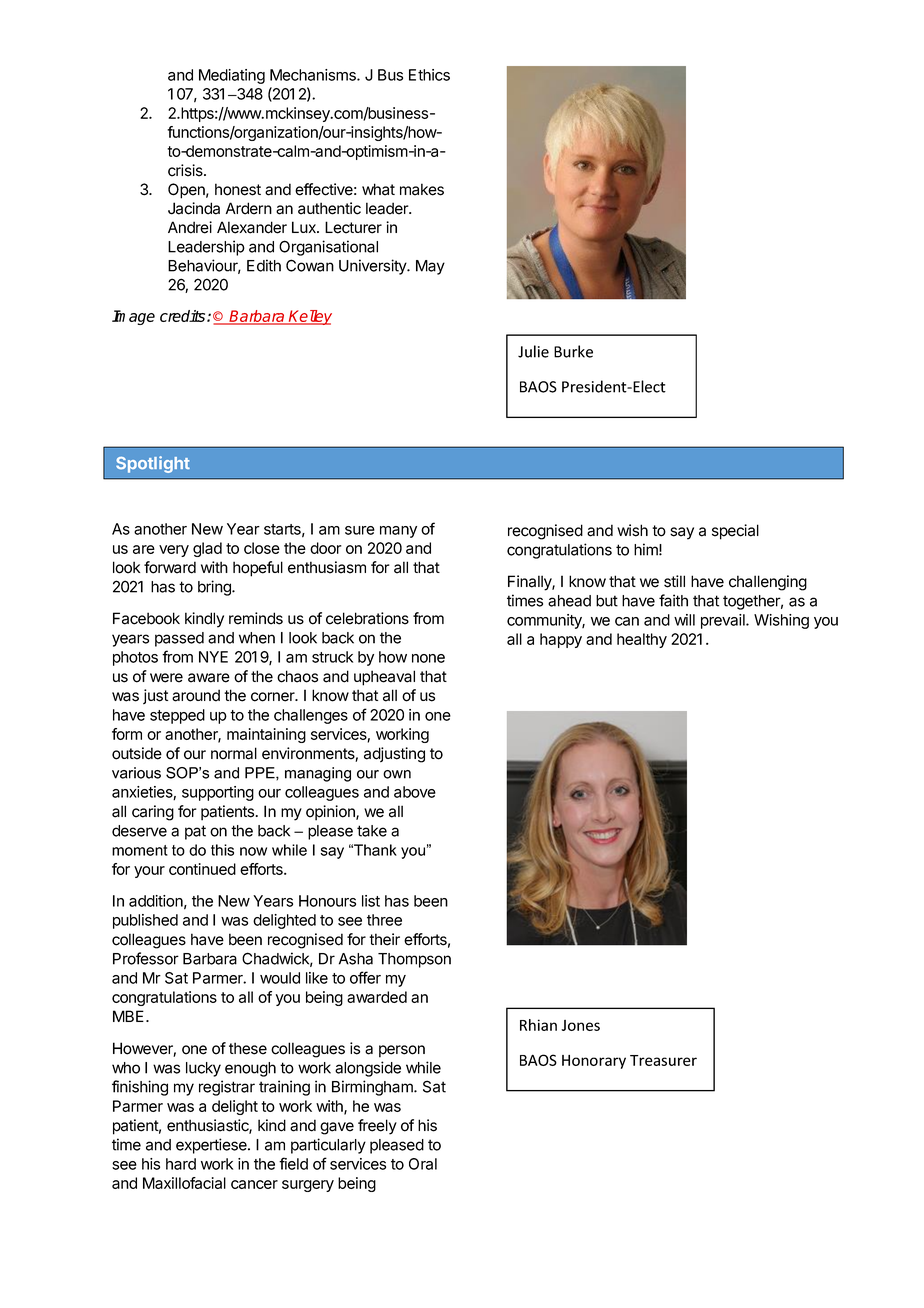  What do you see at coordinates (153, 464) in the screenshot?
I see `Spotlight` at bounding box center [153, 464].
